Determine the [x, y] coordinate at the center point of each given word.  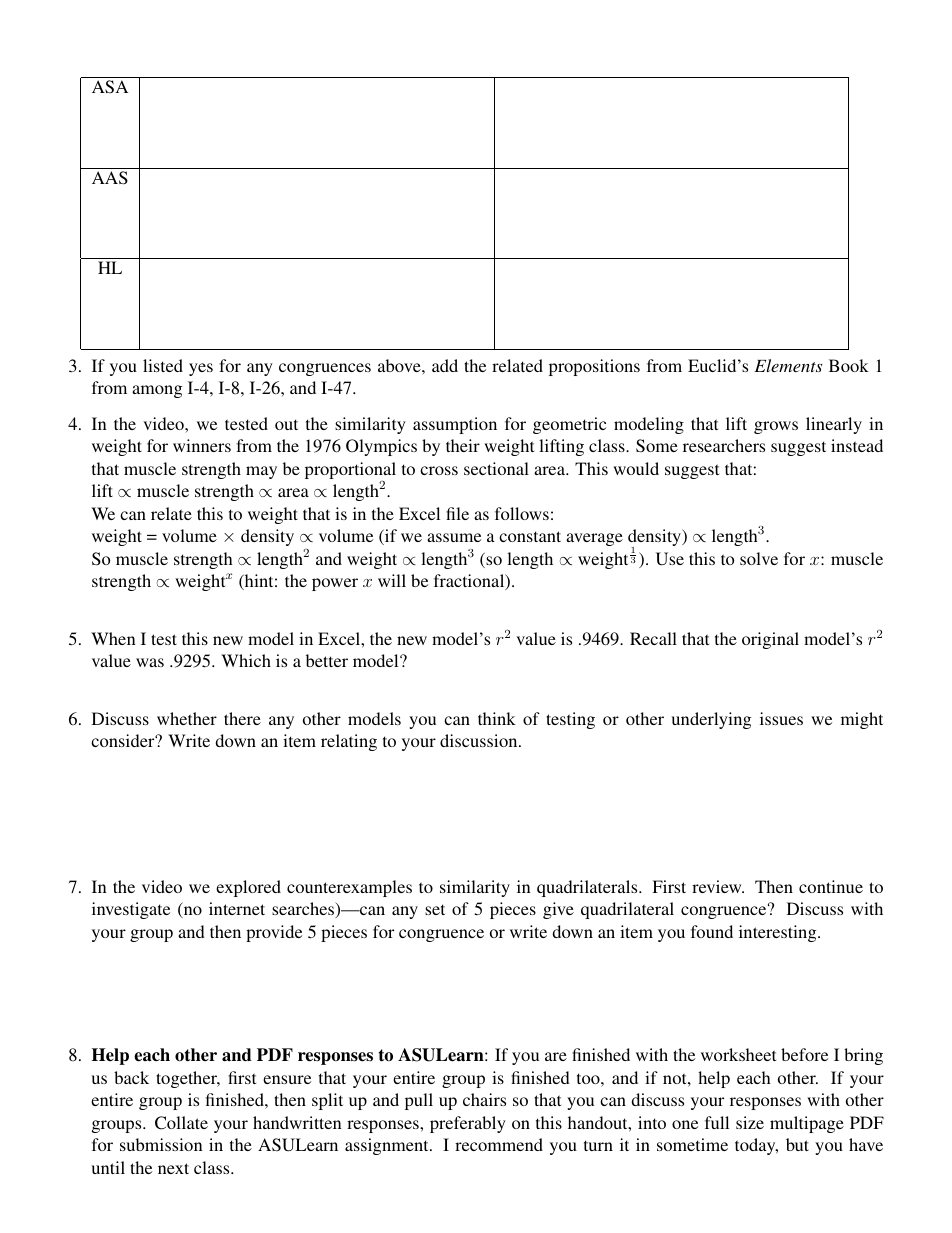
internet [237, 908]
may [261, 472]
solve [759, 558]
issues [781, 718]
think [497, 718]
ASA [110, 87]
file [457, 513]
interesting [779, 933]
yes [201, 369]
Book [849, 365]
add [445, 365]
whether [187, 718]
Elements [789, 365]
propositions [594, 367]
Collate [181, 1123]
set [435, 909]
